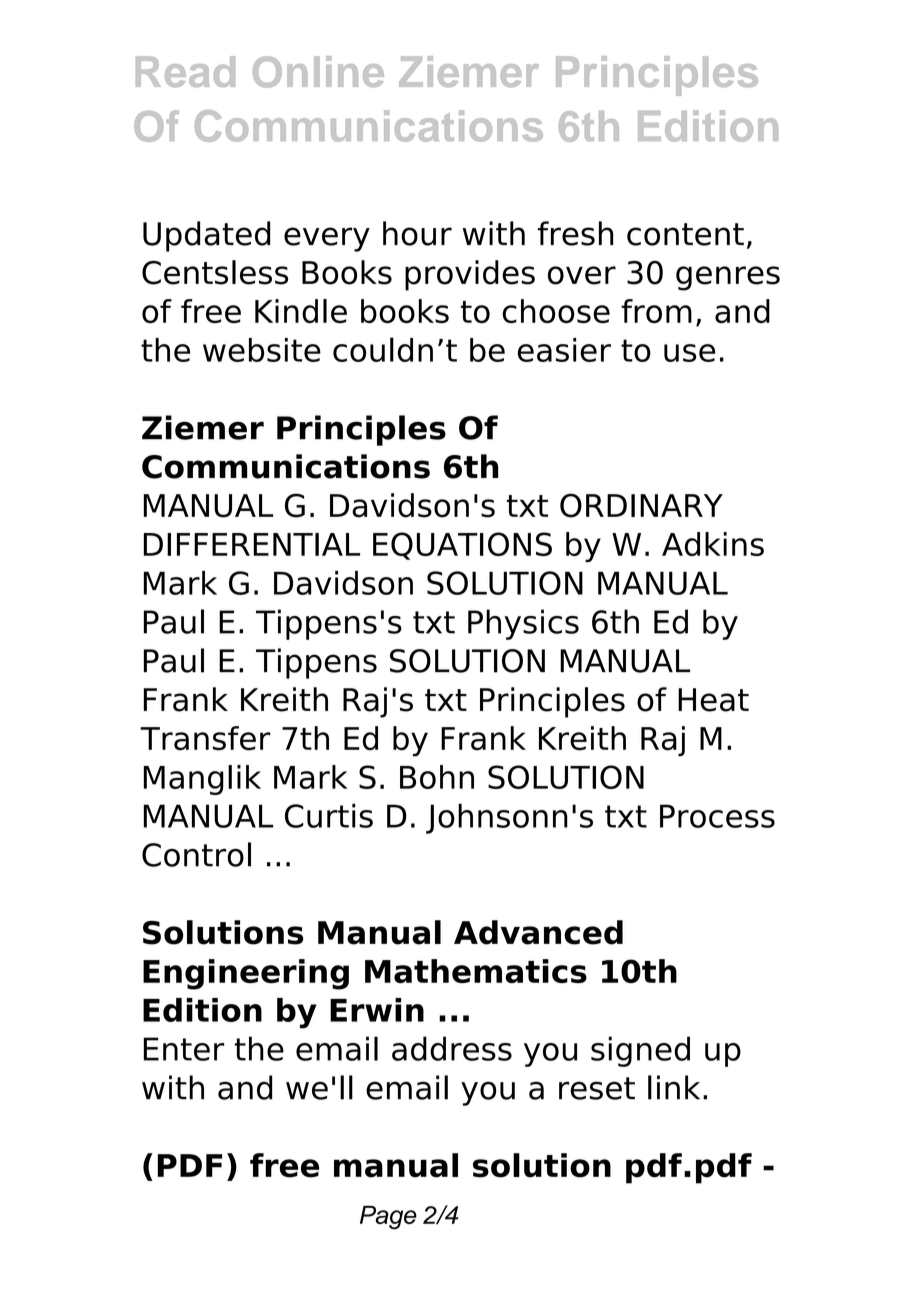  I want to click on Heat, so click(713, 700).
